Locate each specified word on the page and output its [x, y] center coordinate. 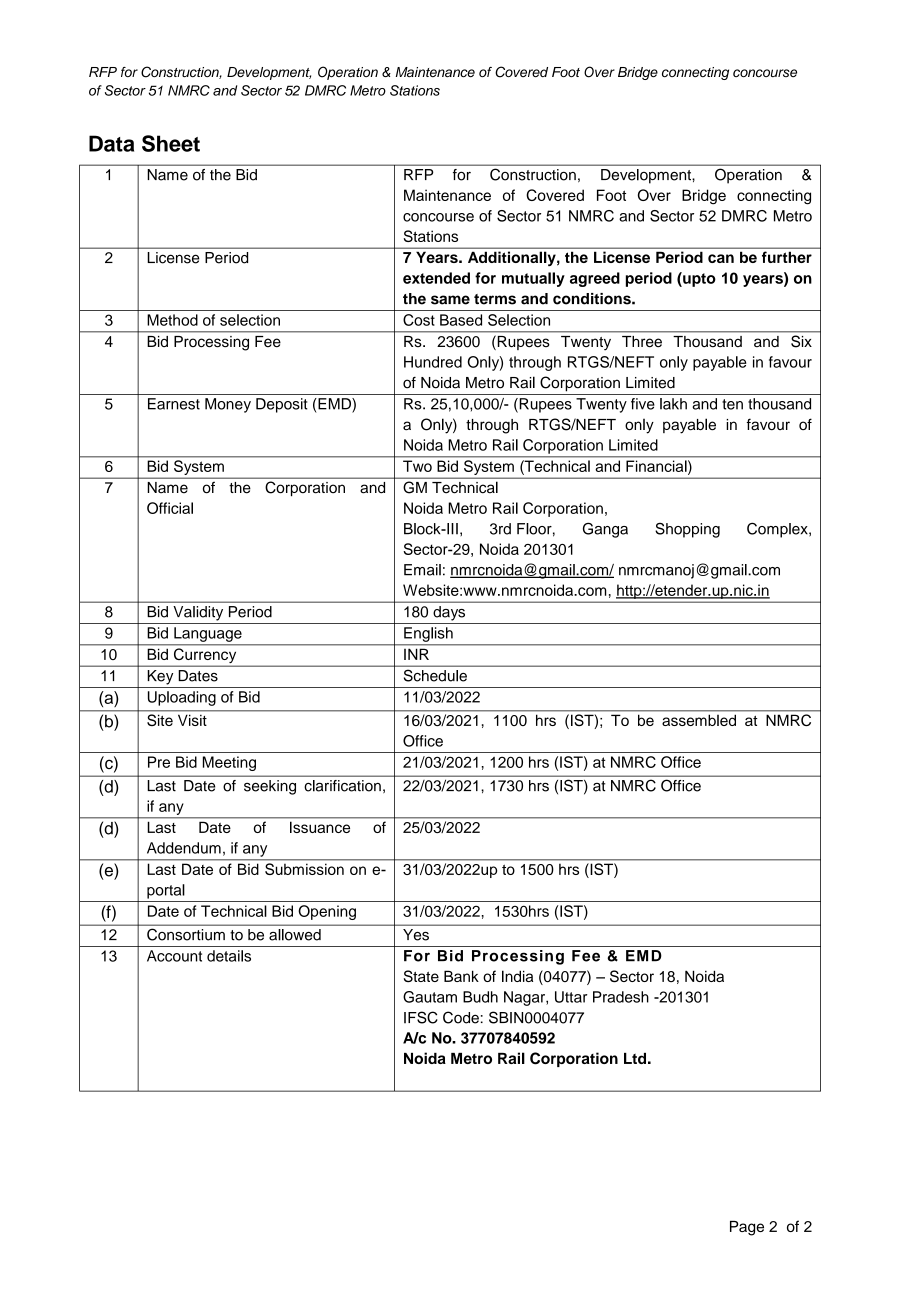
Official [170, 508]
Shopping [687, 530]
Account [174, 956]
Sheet [171, 143]
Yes [416, 935]
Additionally [513, 258]
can [721, 258]
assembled [699, 720]
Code [461, 1017]
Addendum [184, 848]
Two [417, 466]
